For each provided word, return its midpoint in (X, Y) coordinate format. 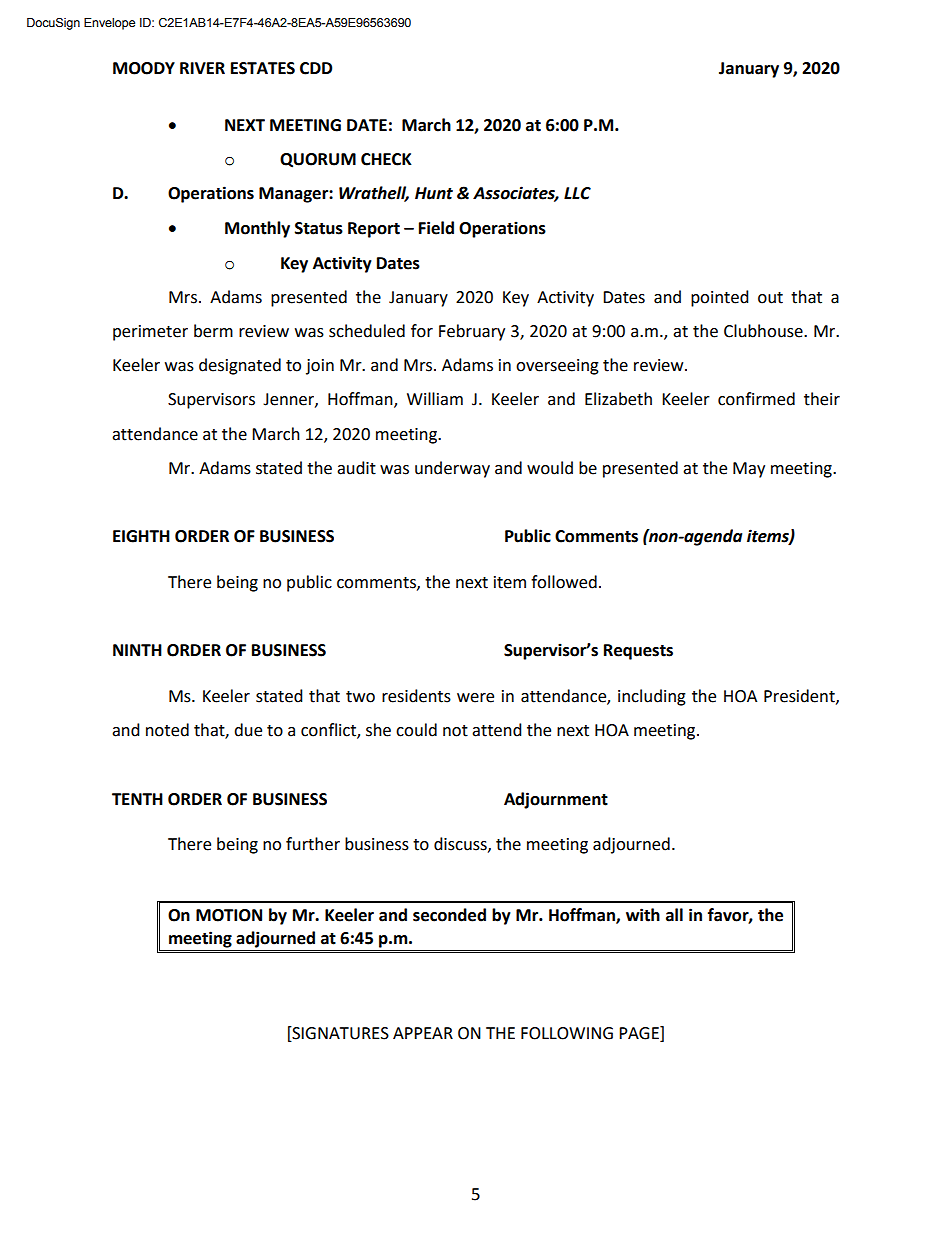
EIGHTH (141, 536)
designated (240, 366)
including (652, 697)
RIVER (202, 68)
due (248, 730)
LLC (577, 193)
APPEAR (423, 1033)
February (472, 332)
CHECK (386, 159)
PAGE (640, 1034)
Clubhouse (764, 331)
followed (564, 582)
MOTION (229, 915)
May (749, 470)
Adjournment (556, 800)
